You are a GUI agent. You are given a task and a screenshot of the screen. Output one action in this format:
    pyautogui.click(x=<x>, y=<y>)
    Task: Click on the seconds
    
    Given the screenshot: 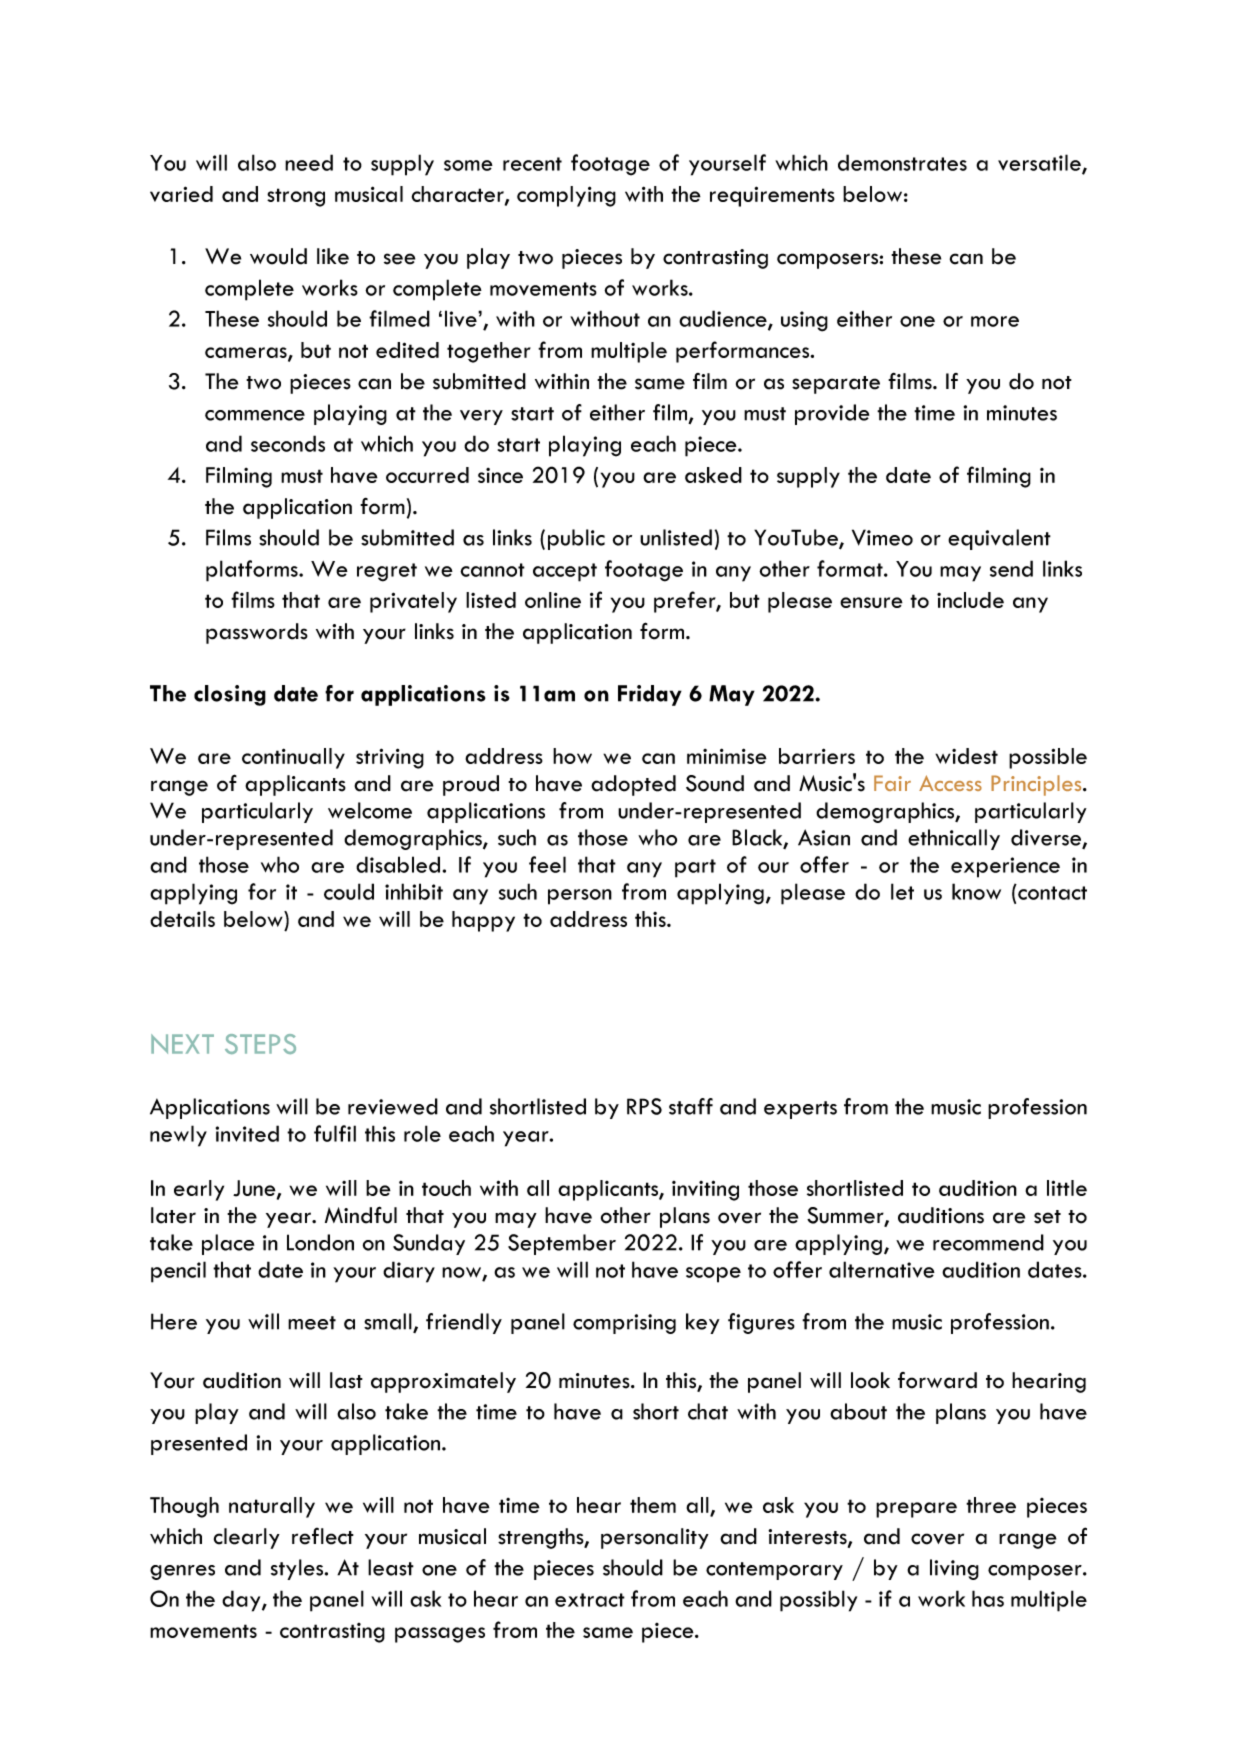 What is the action you would take?
    pyautogui.click(x=288, y=443)
